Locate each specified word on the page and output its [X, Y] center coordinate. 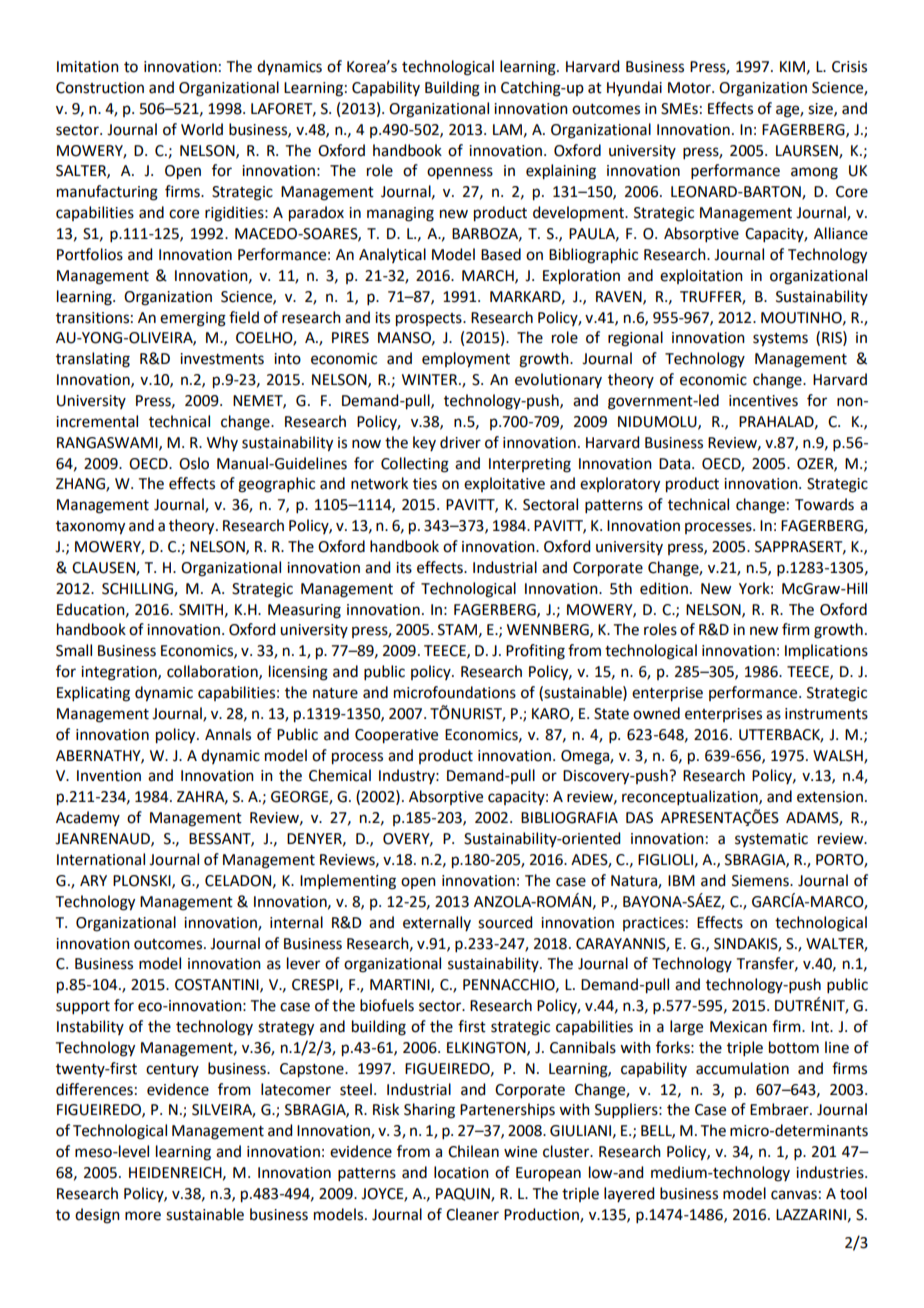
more [143, 1216]
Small [74, 650]
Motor [690, 88]
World [202, 129]
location [461, 1172]
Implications [826, 651]
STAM [457, 630]
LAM [507, 129]
